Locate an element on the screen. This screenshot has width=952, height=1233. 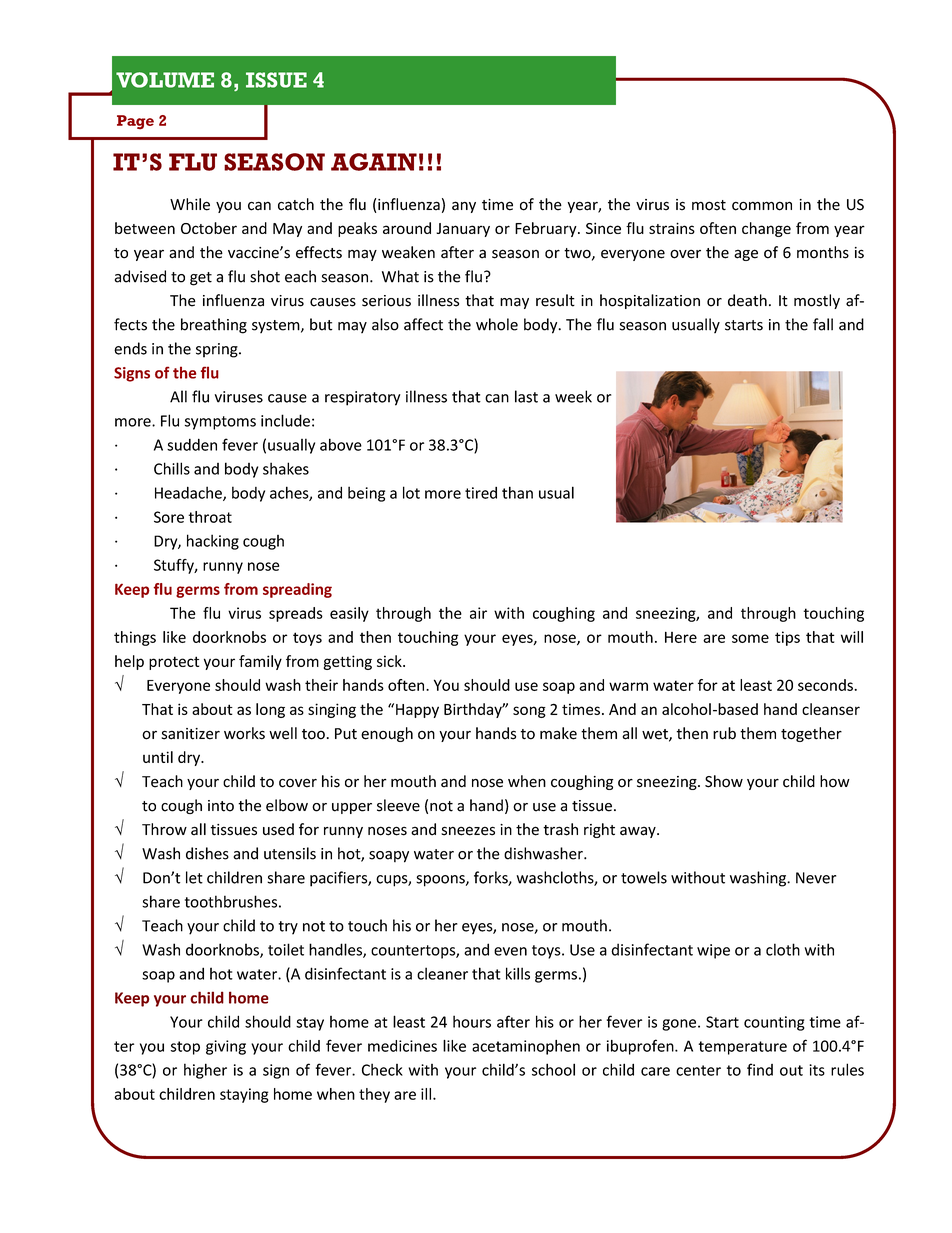
find is located at coordinates (760, 1069).
